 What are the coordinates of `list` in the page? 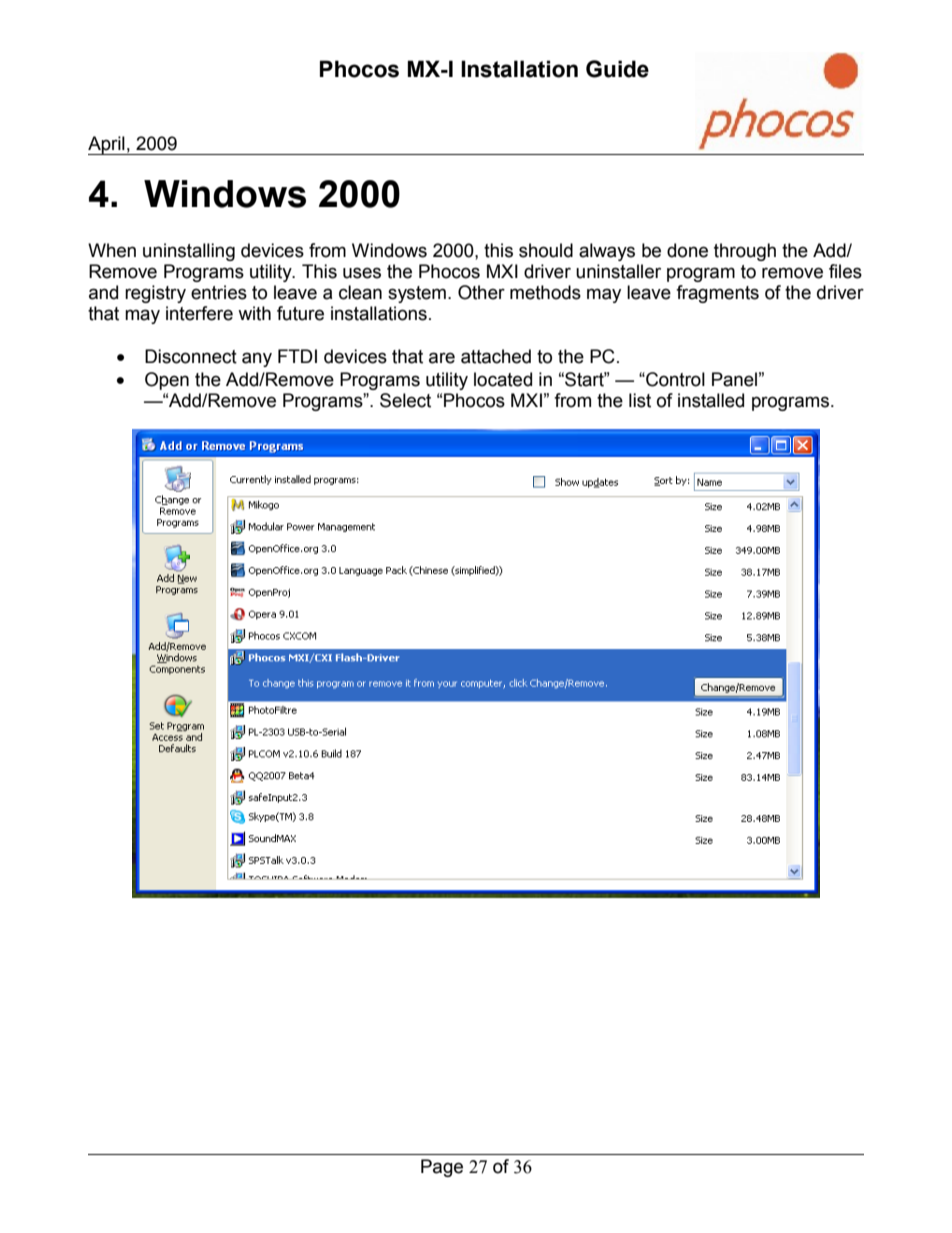 It's located at (640, 400).
